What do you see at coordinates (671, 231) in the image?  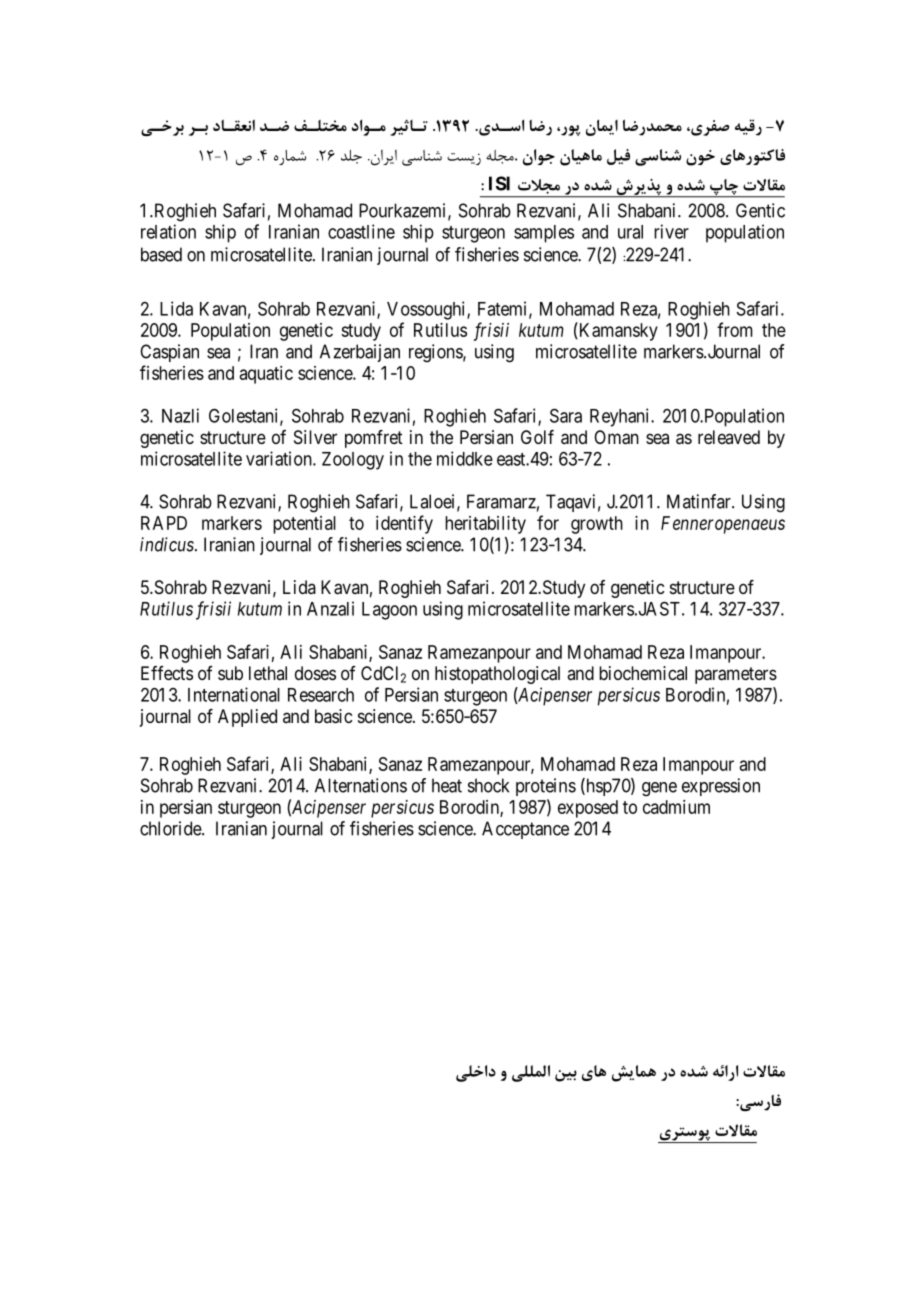 I see `river` at bounding box center [671, 231].
